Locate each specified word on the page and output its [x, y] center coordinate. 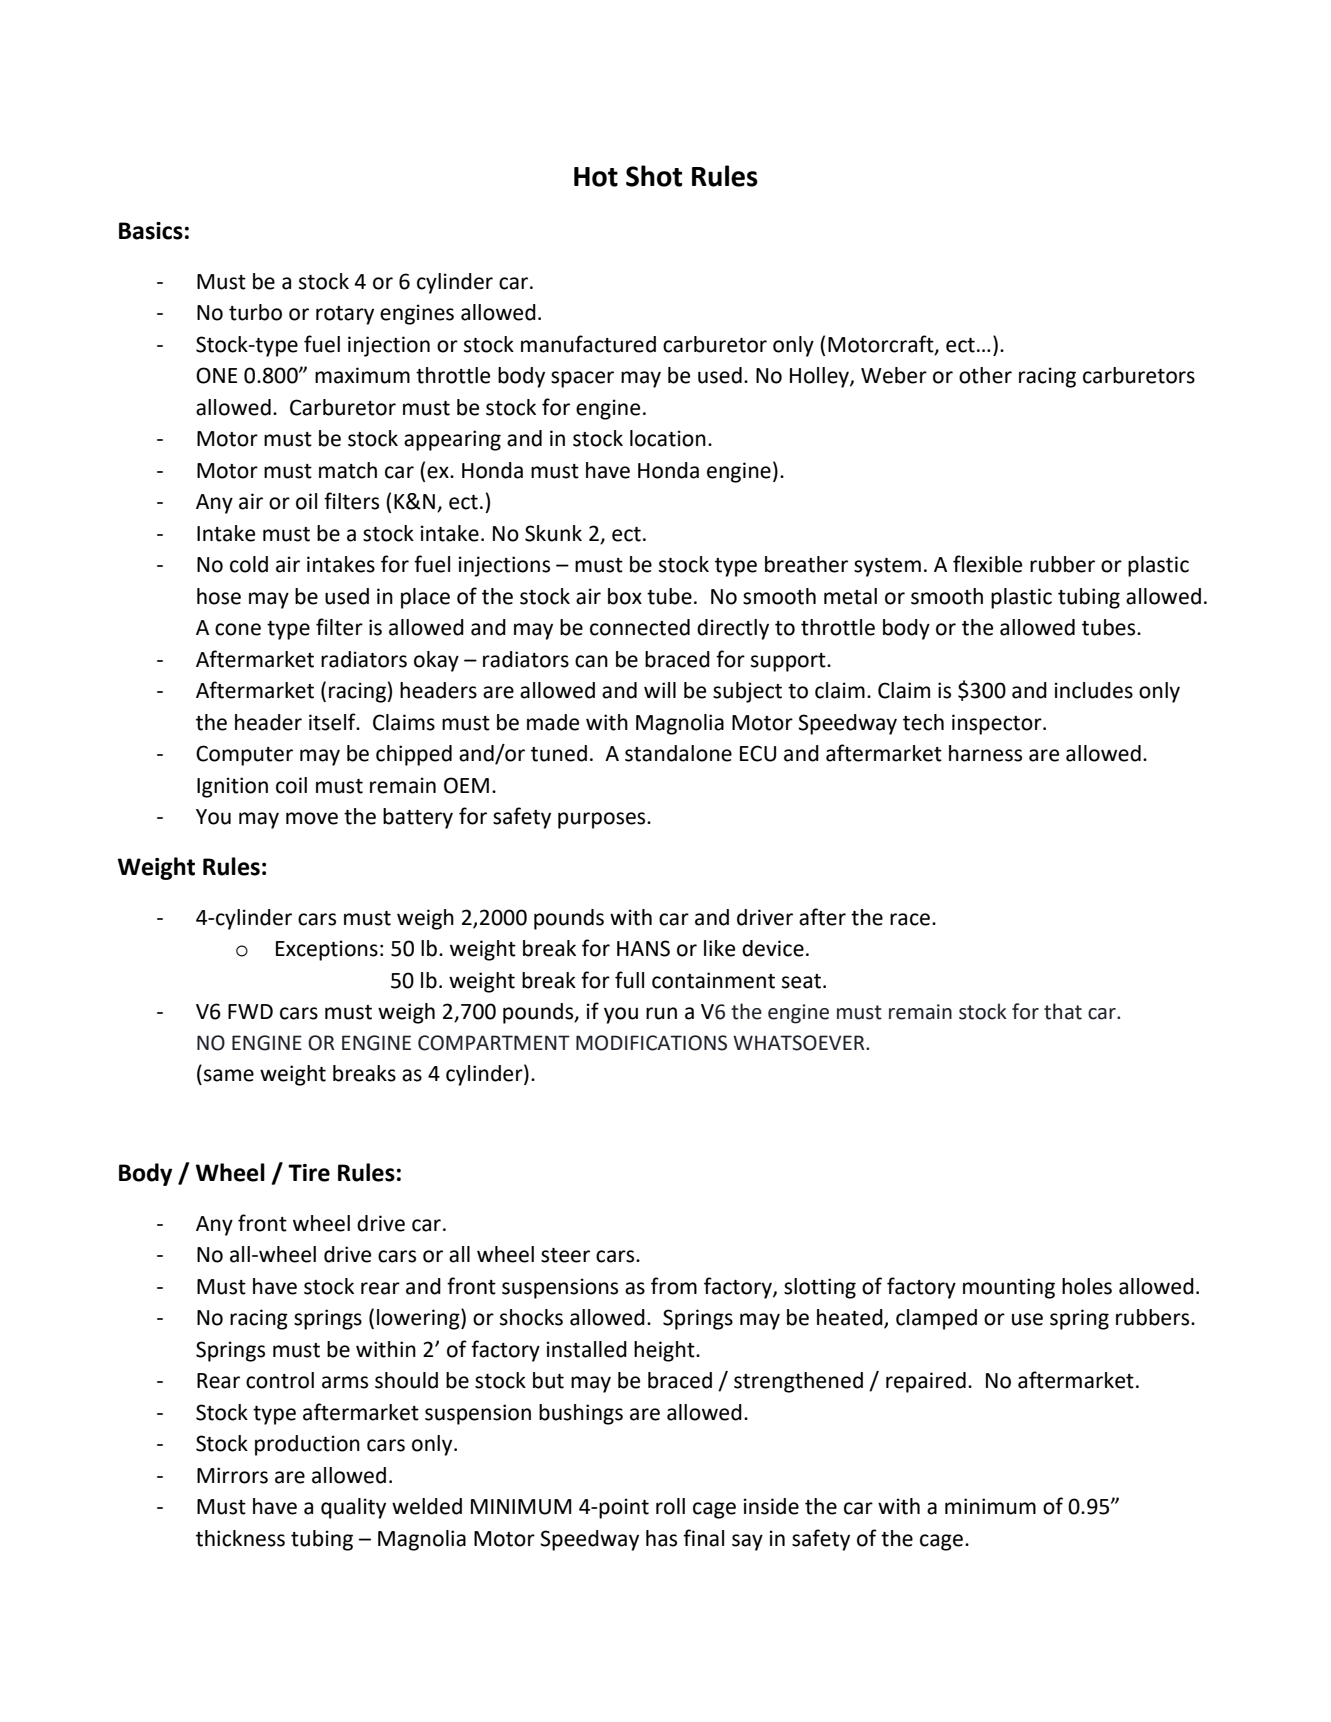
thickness [240, 1538]
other [985, 375]
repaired [926, 1382]
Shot [654, 176]
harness [985, 753]
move [312, 818]
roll [670, 1506]
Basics [151, 231]
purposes [603, 820]
